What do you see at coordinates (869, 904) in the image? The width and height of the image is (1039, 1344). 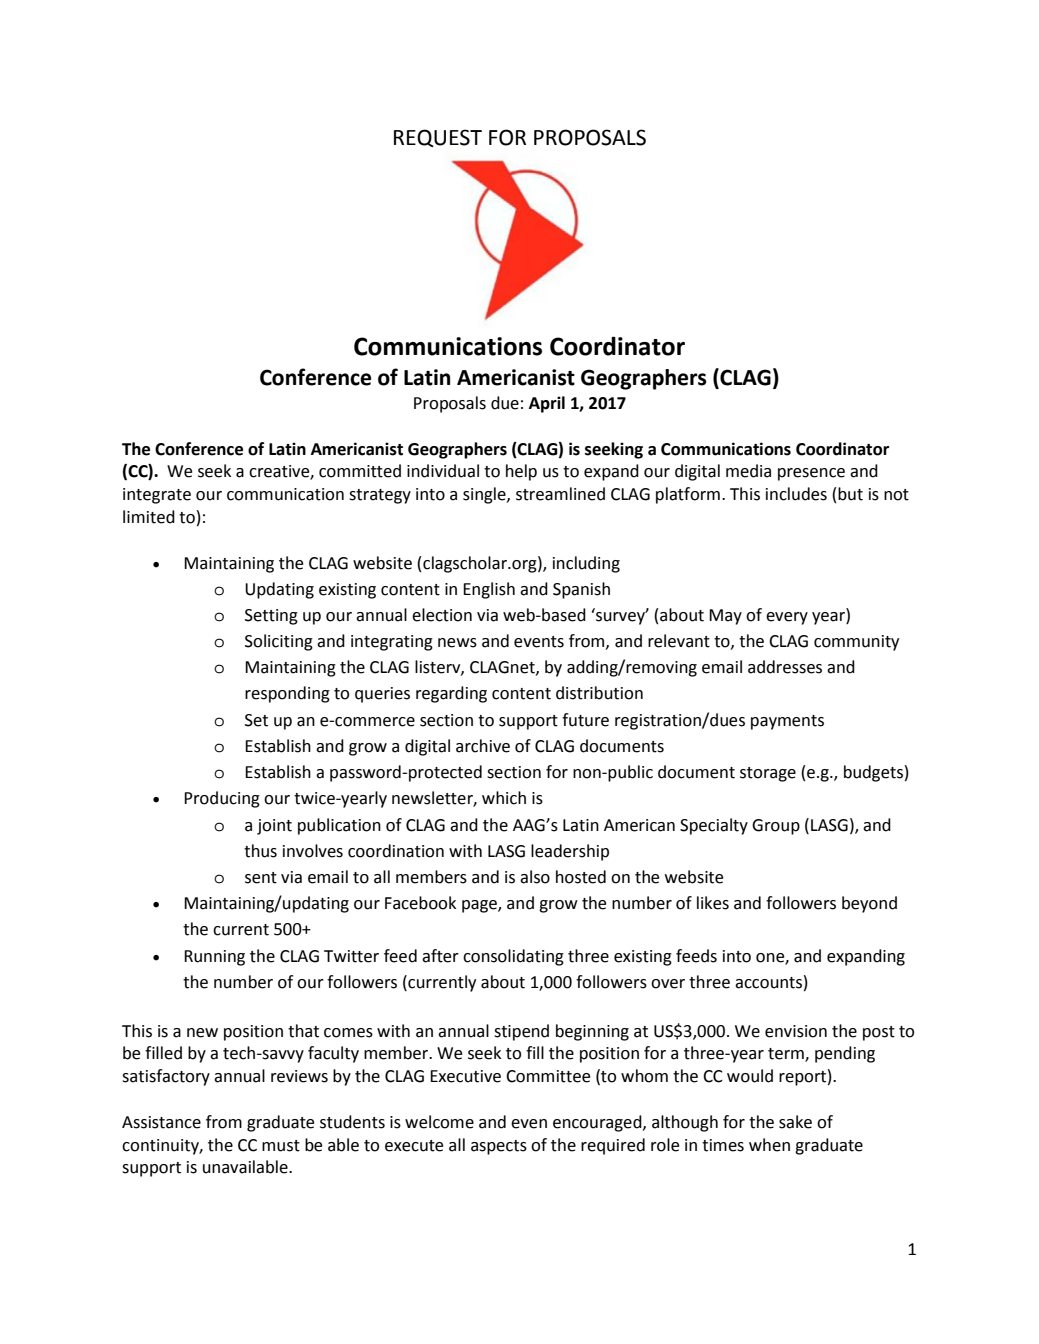 I see `beyond` at bounding box center [869, 904].
